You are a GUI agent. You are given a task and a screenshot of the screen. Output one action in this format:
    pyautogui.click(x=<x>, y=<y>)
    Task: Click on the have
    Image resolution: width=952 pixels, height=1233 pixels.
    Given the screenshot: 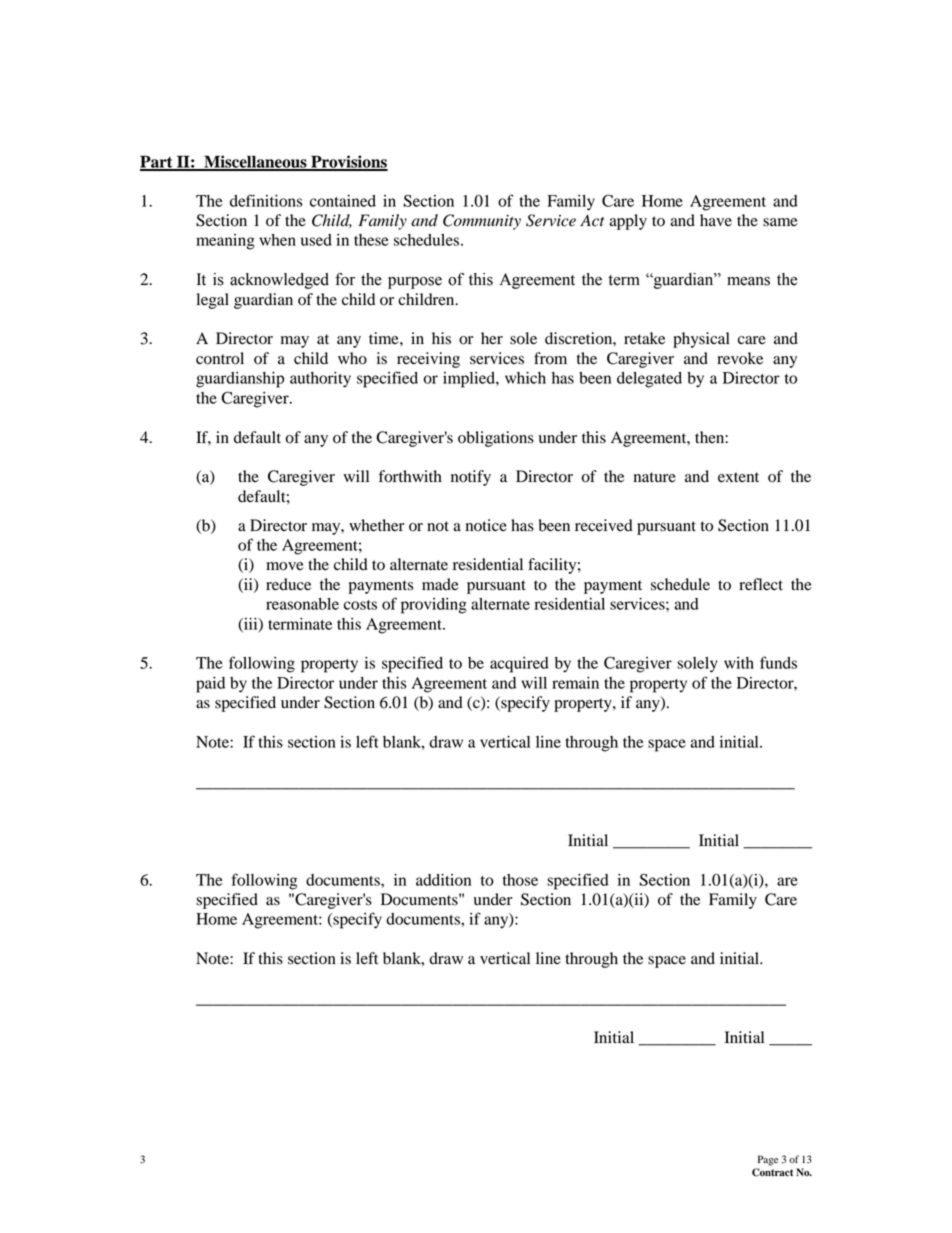 What is the action you would take?
    pyautogui.click(x=716, y=220)
